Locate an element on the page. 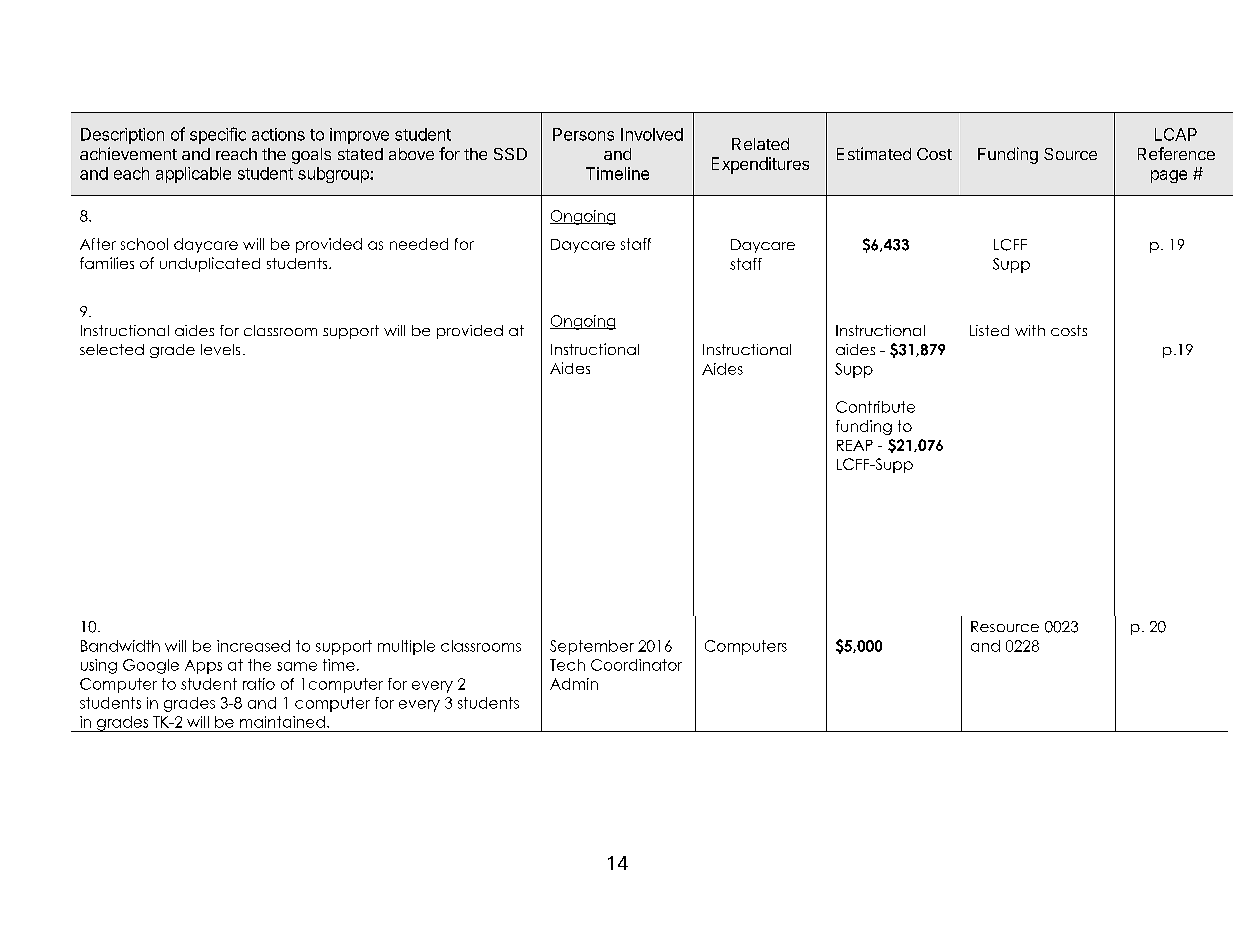 This page has width=1233, height=952. increased is located at coordinates (253, 646).
